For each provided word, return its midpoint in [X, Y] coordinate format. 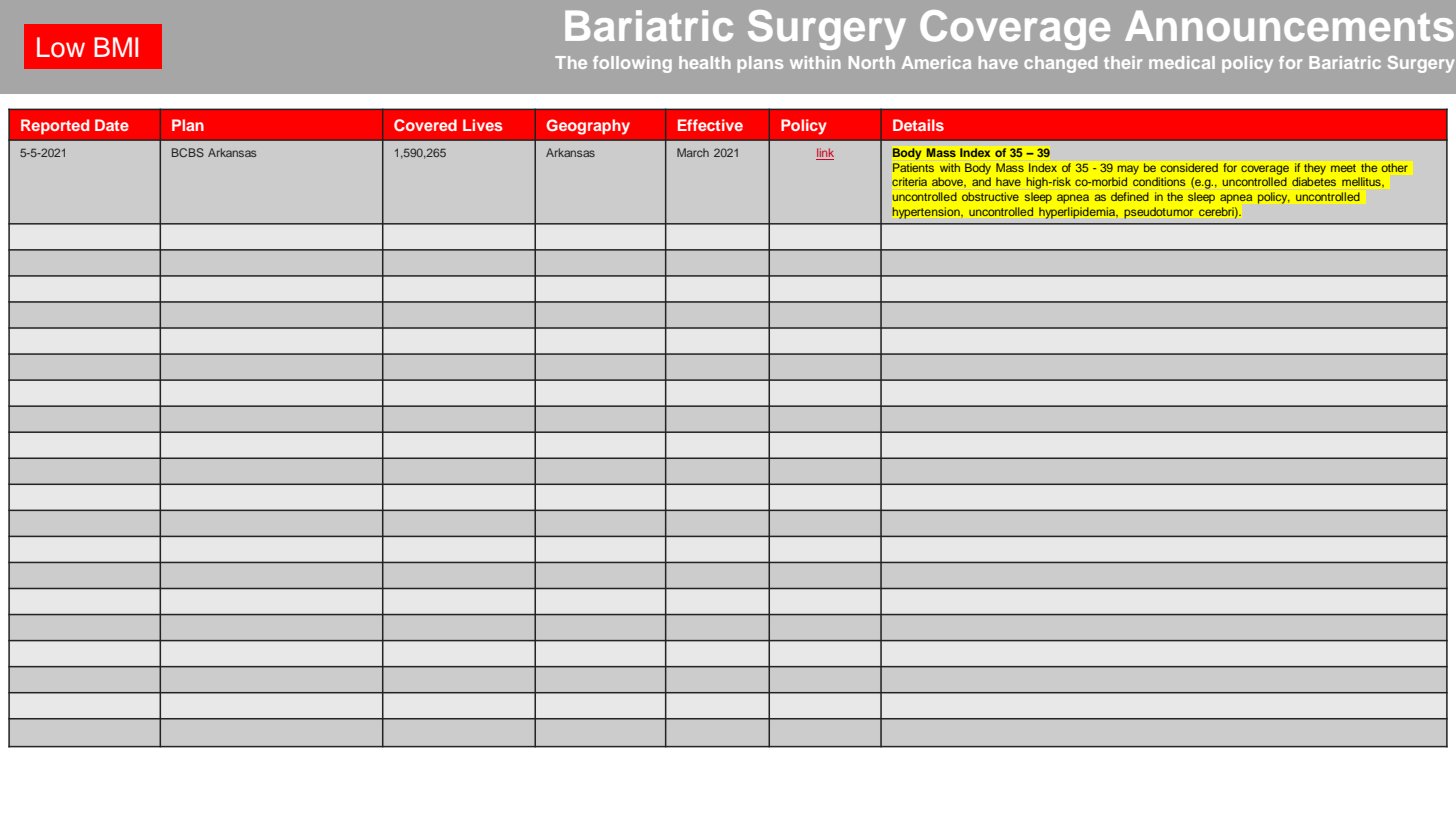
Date [112, 125]
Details [918, 125]
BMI [116, 47]
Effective [710, 125]
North [872, 62]
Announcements [1289, 26]
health [705, 62]
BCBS [188, 152]
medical [1182, 62]
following [632, 64]
